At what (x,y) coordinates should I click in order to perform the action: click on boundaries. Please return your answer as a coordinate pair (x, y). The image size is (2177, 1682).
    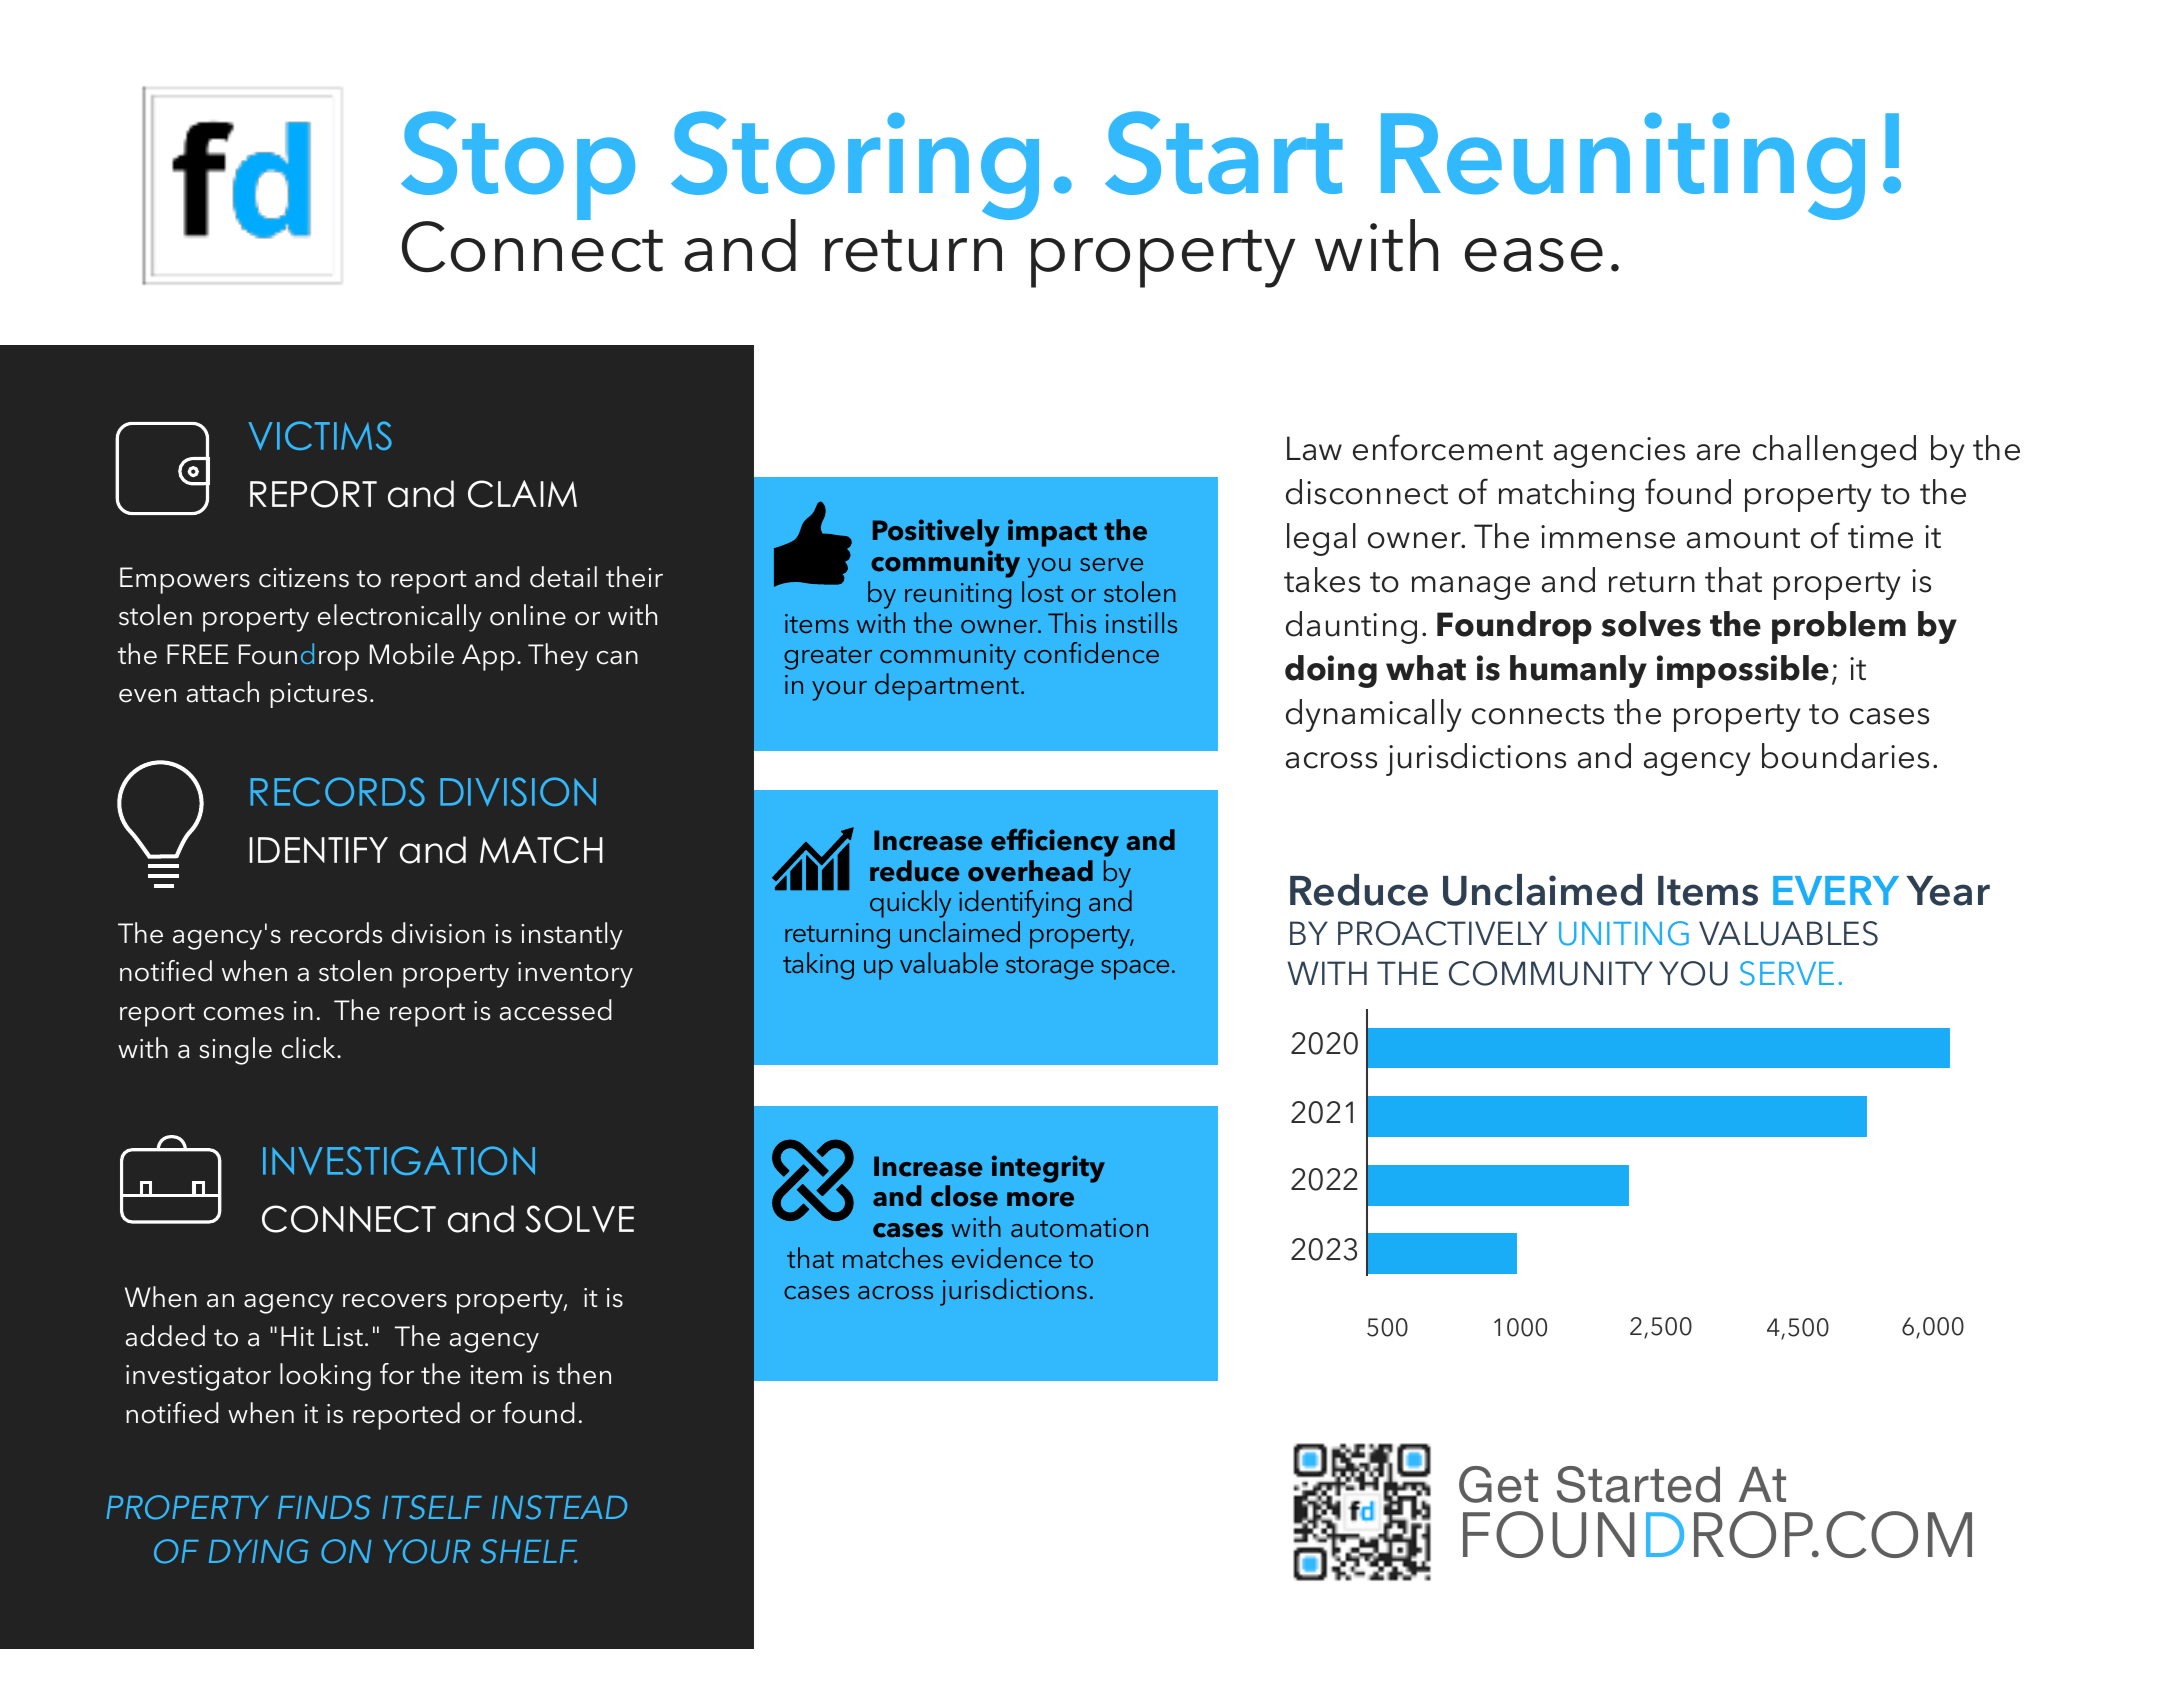
    Looking at the image, I should click on (1845, 756).
